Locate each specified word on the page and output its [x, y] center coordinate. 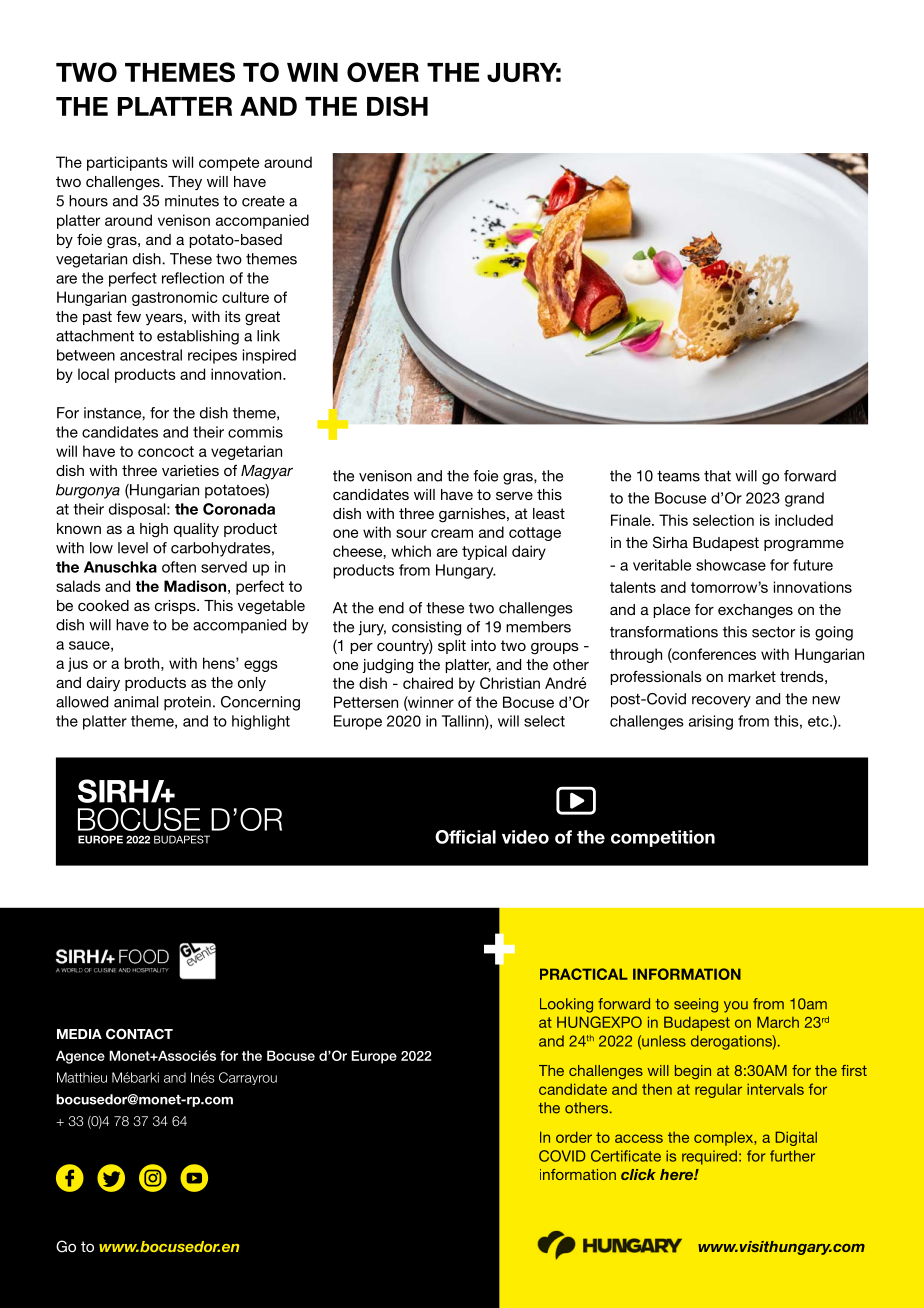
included [804, 520]
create [263, 201]
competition [663, 838]
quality [196, 530]
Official [465, 837]
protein [187, 703]
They [185, 183]
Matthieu [82, 1077]
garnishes [473, 515]
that [717, 476]
